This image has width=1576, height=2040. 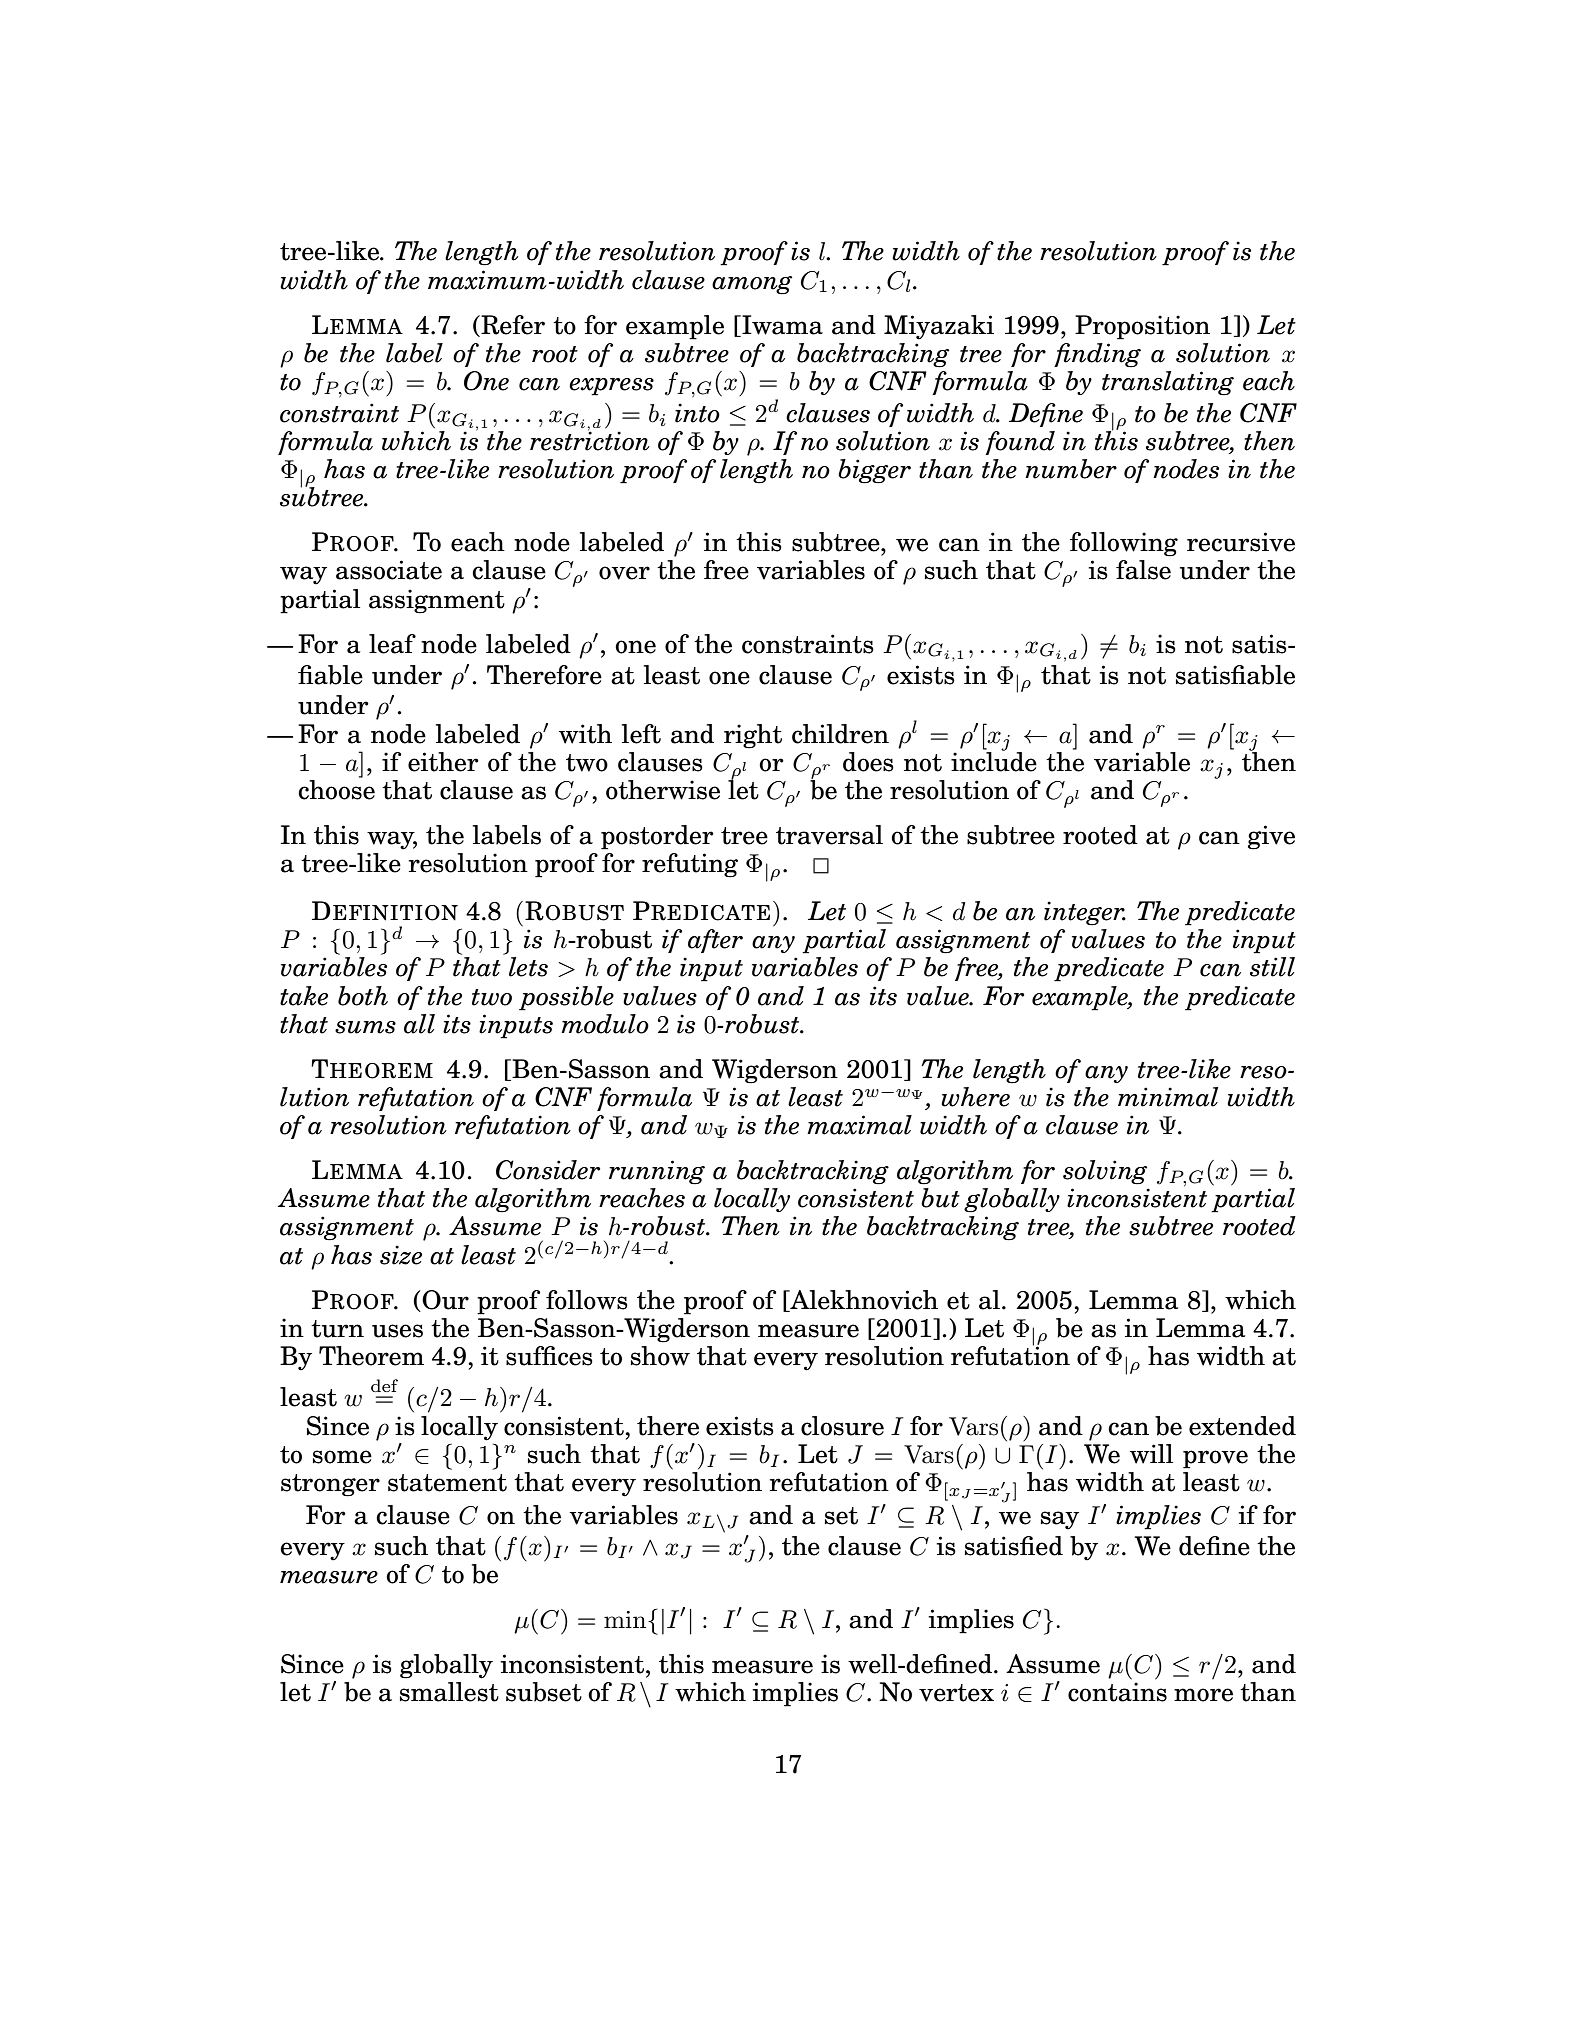 What do you see at coordinates (1105, 1172) in the image?
I see `solving` at bounding box center [1105, 1172].
